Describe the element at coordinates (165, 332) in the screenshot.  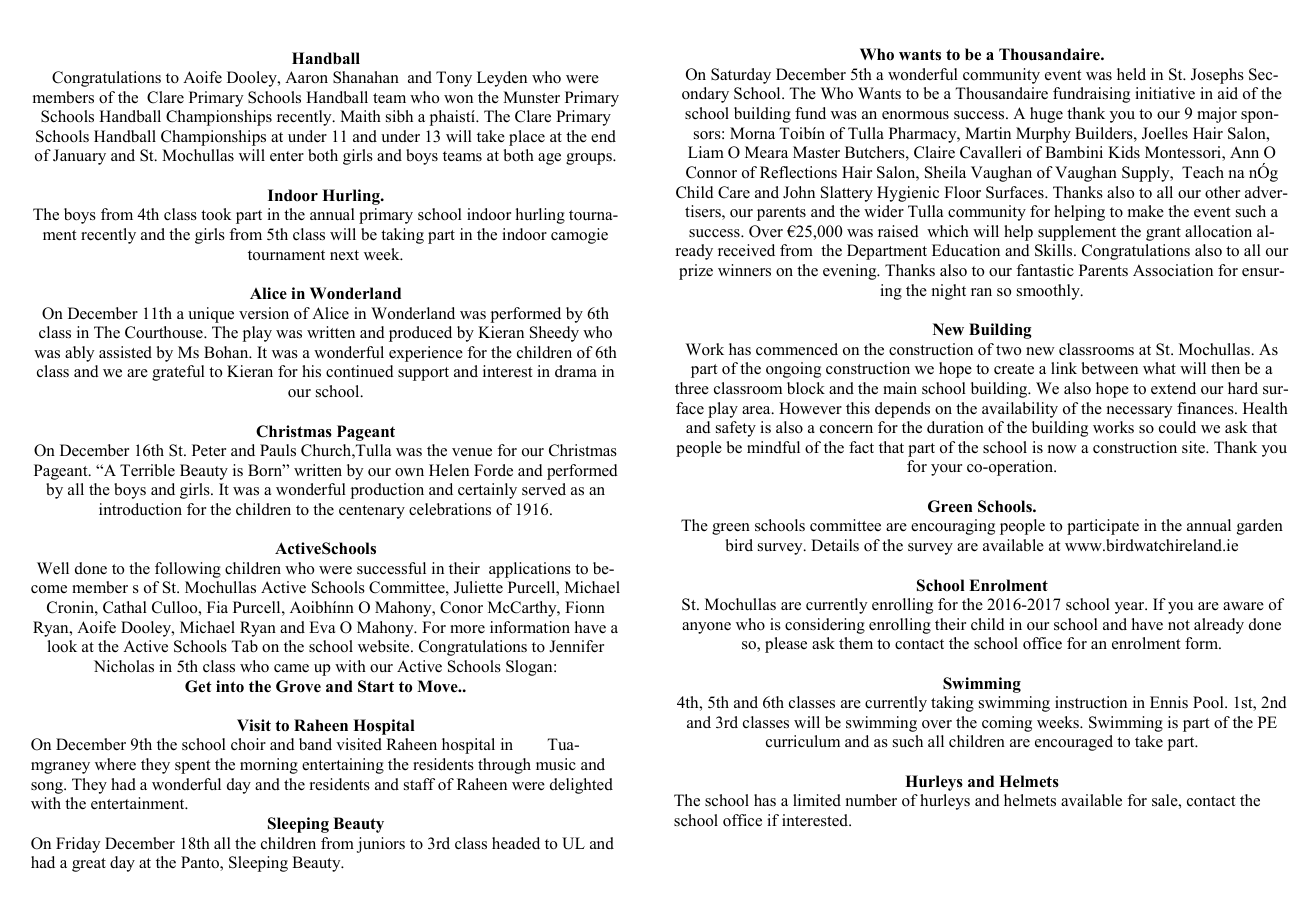
I see `Courthouse` at that location.
